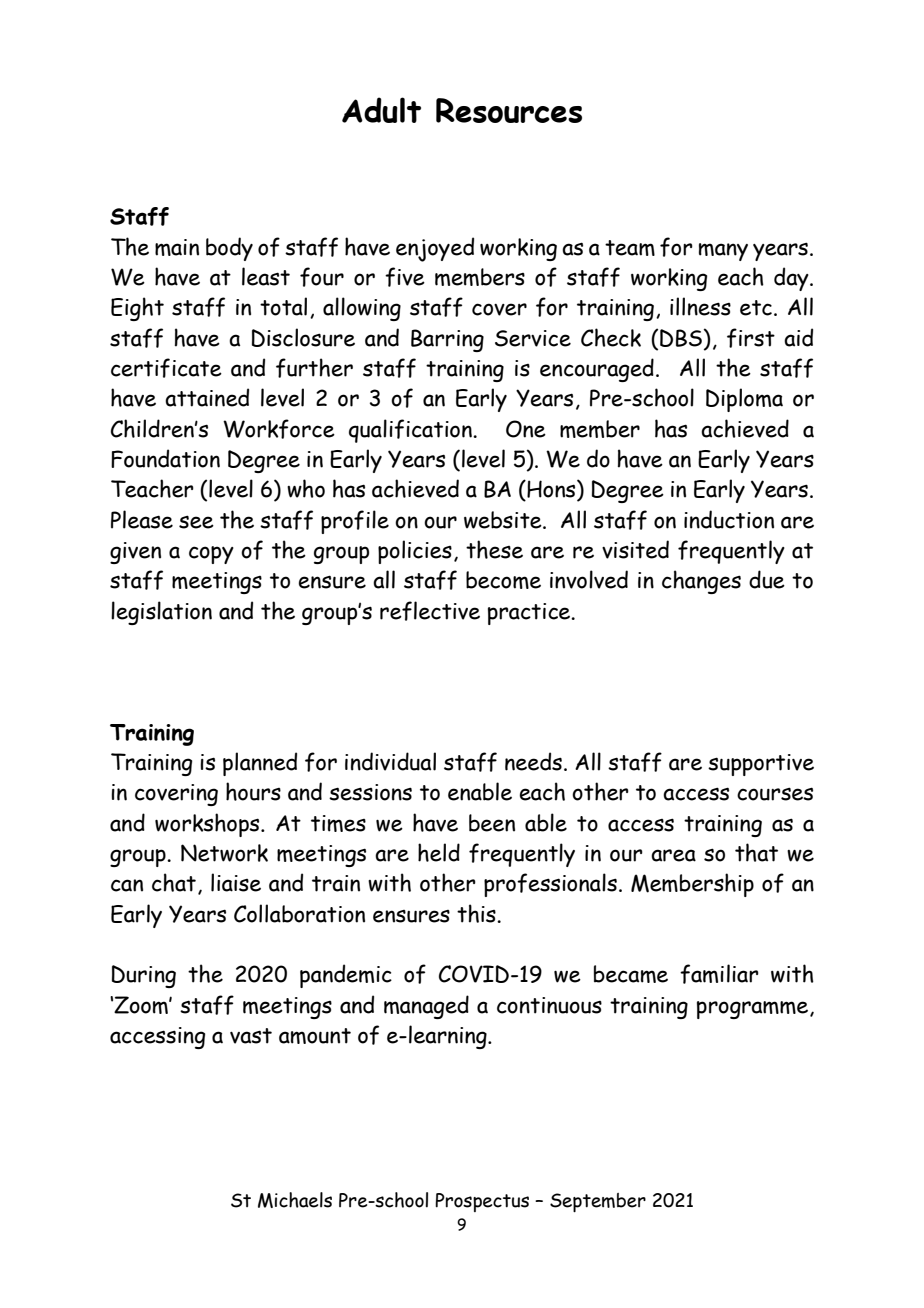 Image resolution: width=924 pixels, height=1308 pixels. I want to click on Resources, so click(509, 110).
